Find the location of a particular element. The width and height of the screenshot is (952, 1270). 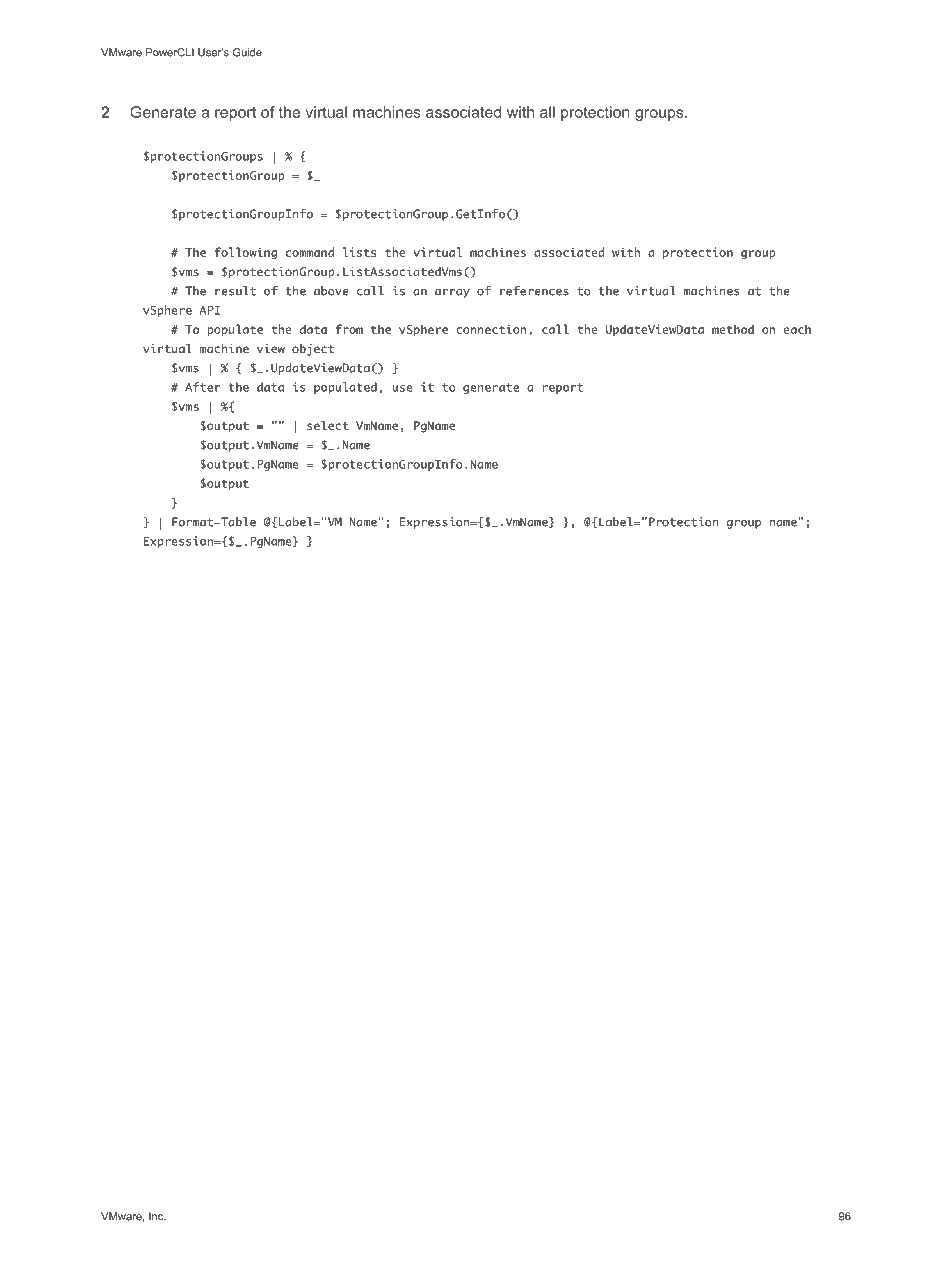

Inc is located at coordinates (157, 1216).
